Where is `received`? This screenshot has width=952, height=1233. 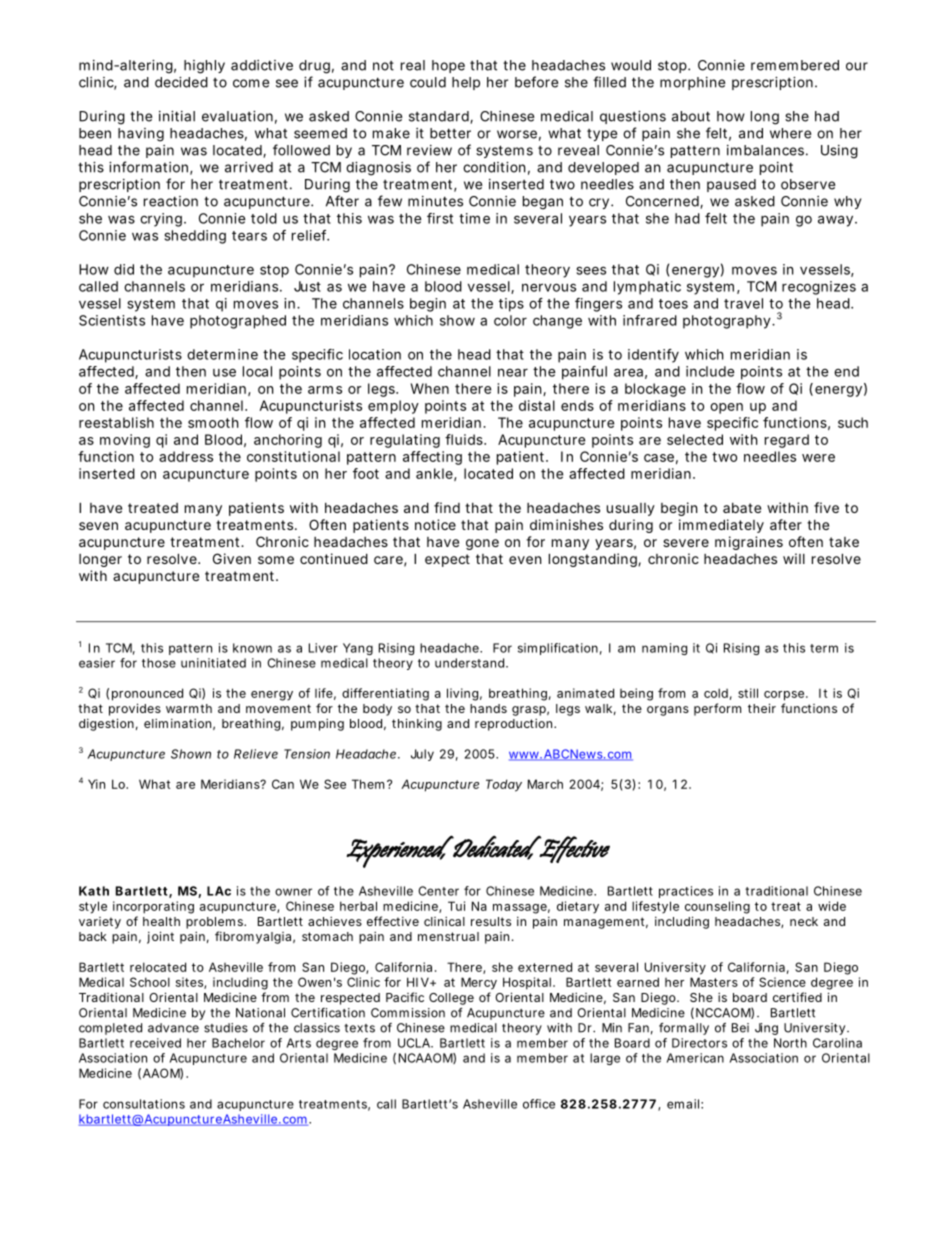 received is located at coordinates (155, 1043).
